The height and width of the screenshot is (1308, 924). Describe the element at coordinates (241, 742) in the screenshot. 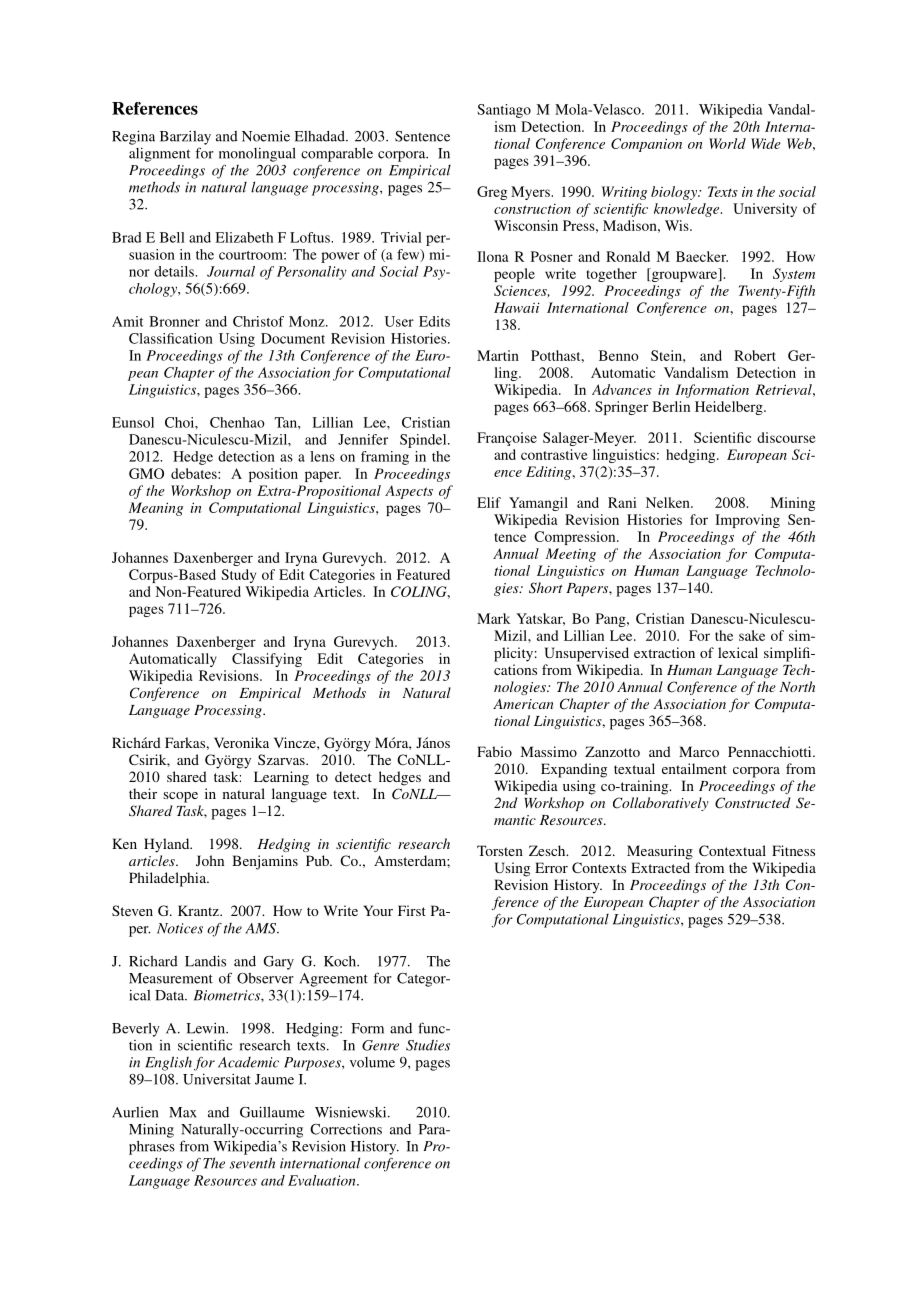

I see `Veronika` at that location.
